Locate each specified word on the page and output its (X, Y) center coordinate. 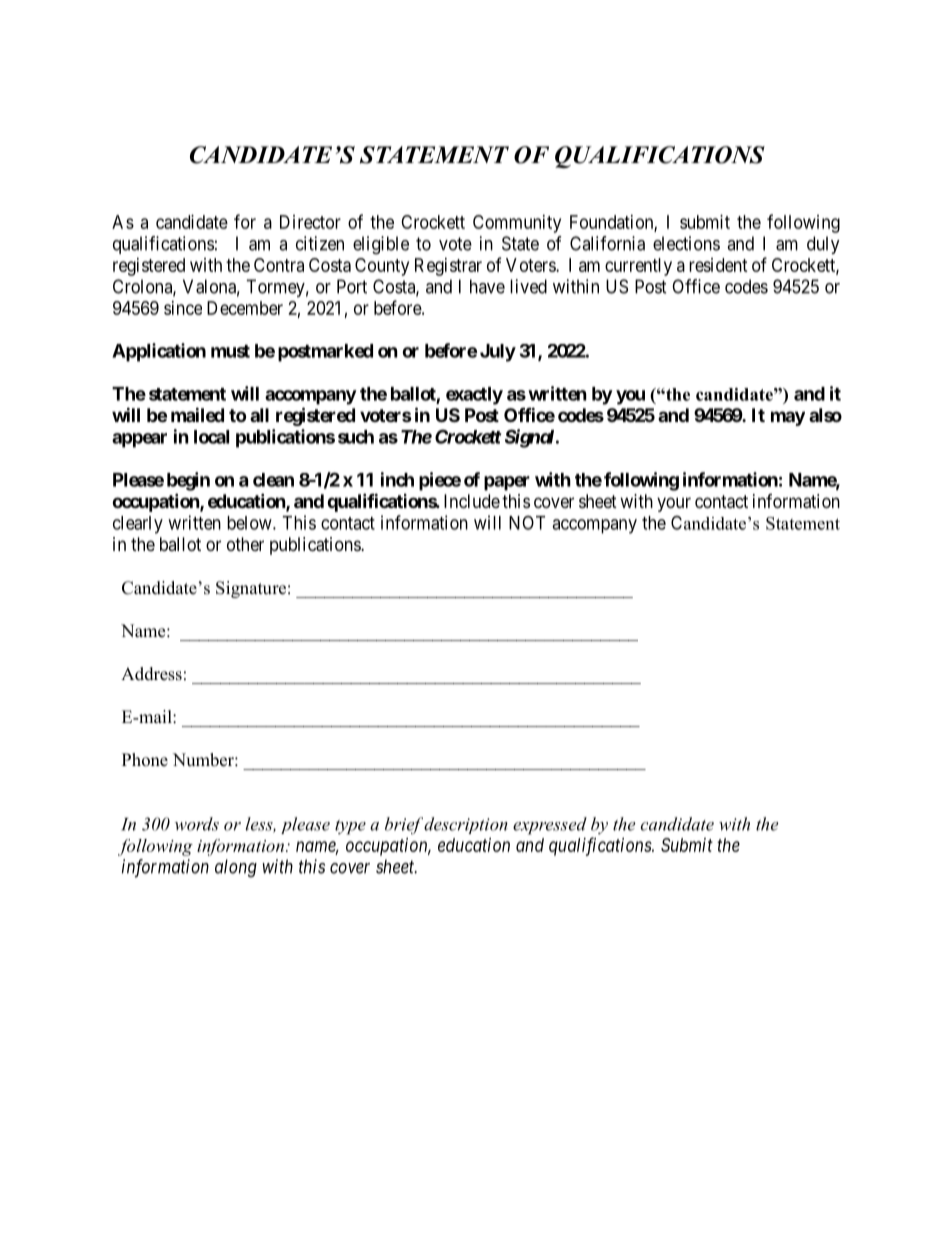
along (236, 868)
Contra (279, 265)
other (245, 544)
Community (517, 224)
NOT (527, 523)
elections (686, 243)
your (674, 504)
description (466, 825)
